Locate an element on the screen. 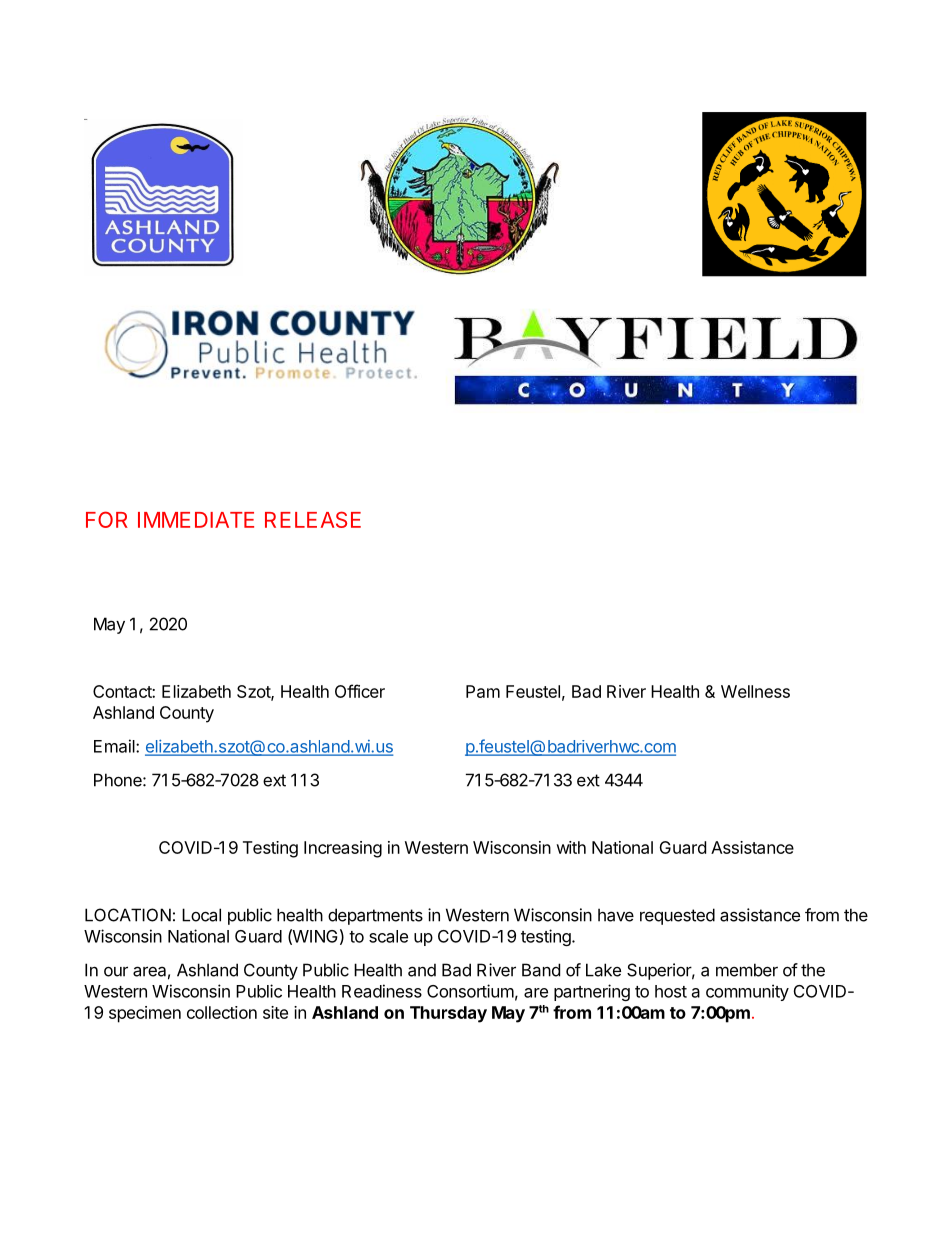 The image size is (952, 1233). Increasing is located at coordinates (343, 849).
